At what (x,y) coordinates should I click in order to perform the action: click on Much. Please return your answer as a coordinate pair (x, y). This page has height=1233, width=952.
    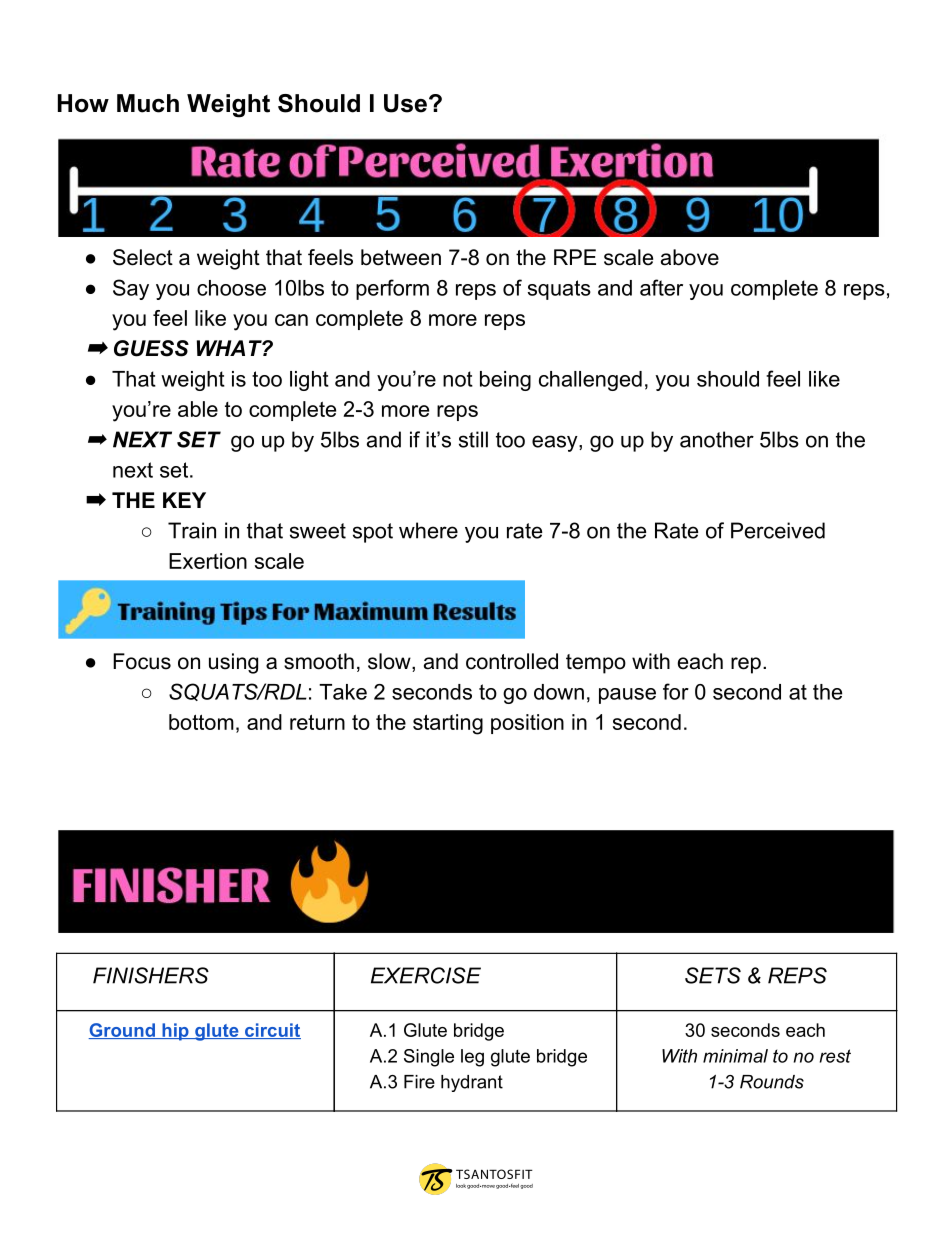
    Looking at the image, I should click on (148, 103).
